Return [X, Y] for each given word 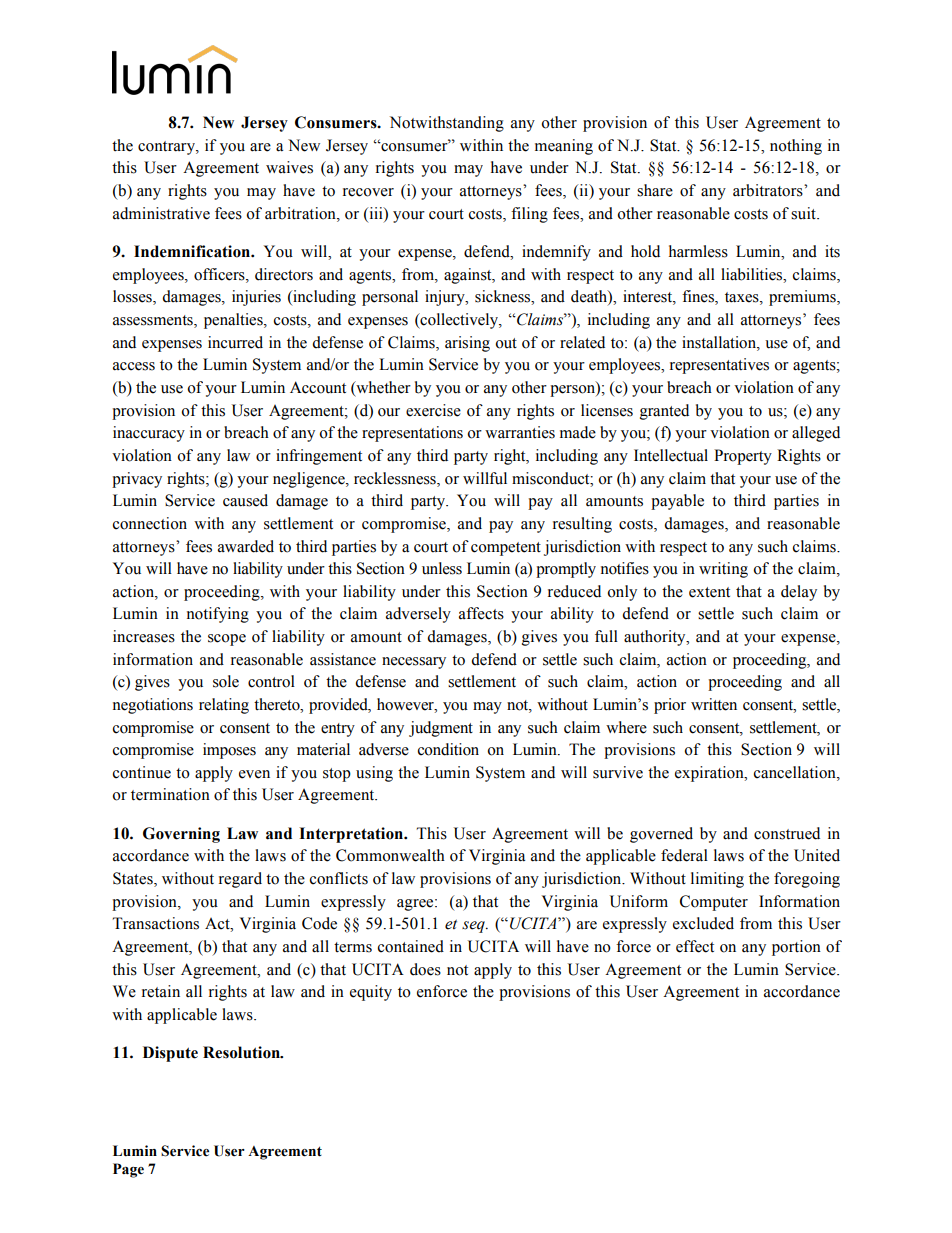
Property [743, 457]
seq [474, 927]
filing [529, 215]
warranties [520, 432]
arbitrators [769, 190]
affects [481, 613]
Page [128, 1170]
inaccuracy [149, 434]
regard [240, 880]
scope [227, 640]
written [714, 704]
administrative [161, 213]
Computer [714, 903]
